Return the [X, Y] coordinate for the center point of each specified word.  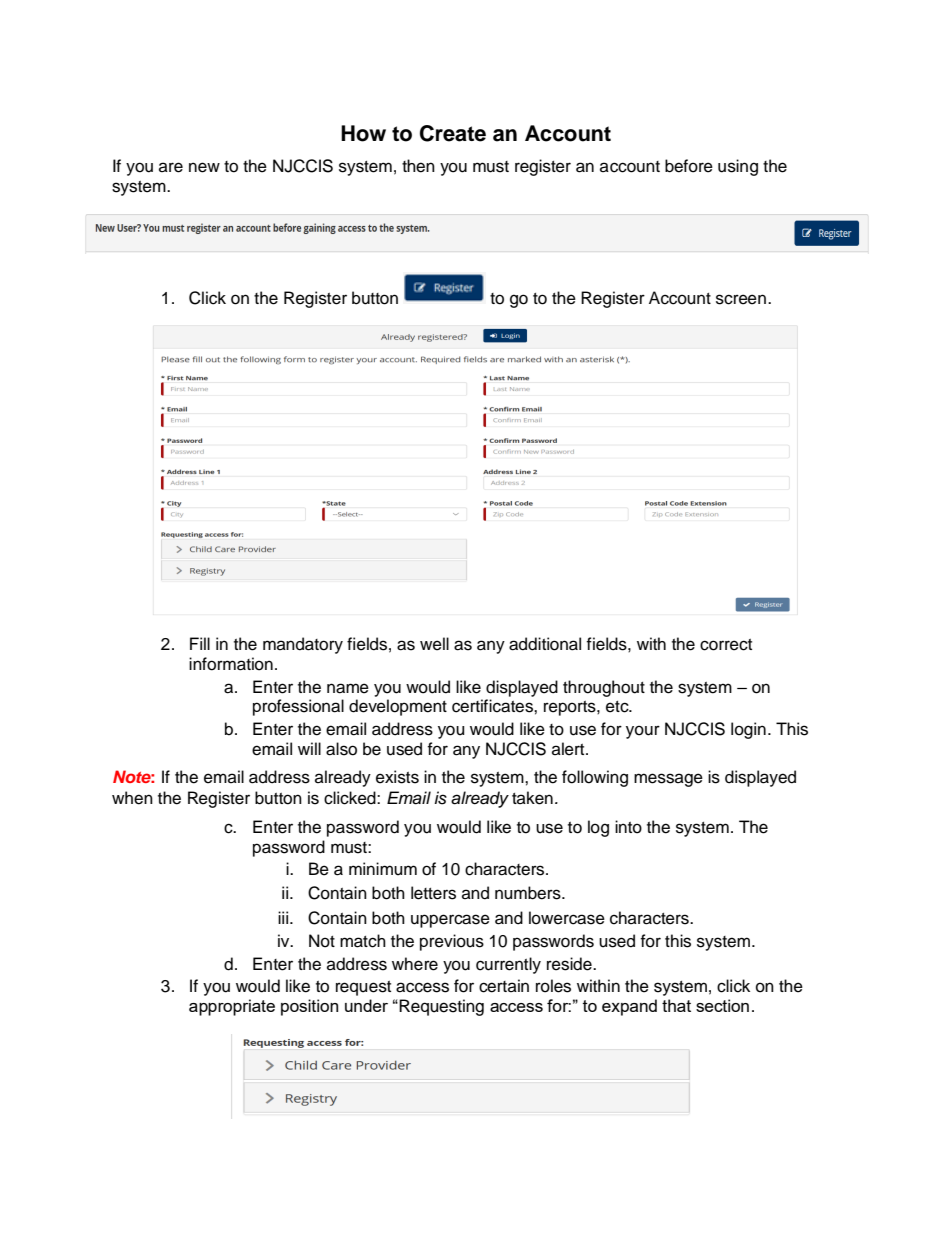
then [418, 166]
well [434, 644]
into [628, 827]
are [171, 167]
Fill [200, 643]
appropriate [232, 1007]
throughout [604, 688]
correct [726, 645]
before [689, 166]
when [132, 798]
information [231, 664]
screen [741, 299]
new [204, 167]
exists [397, 777]
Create [453, 133]
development [398, 707]
